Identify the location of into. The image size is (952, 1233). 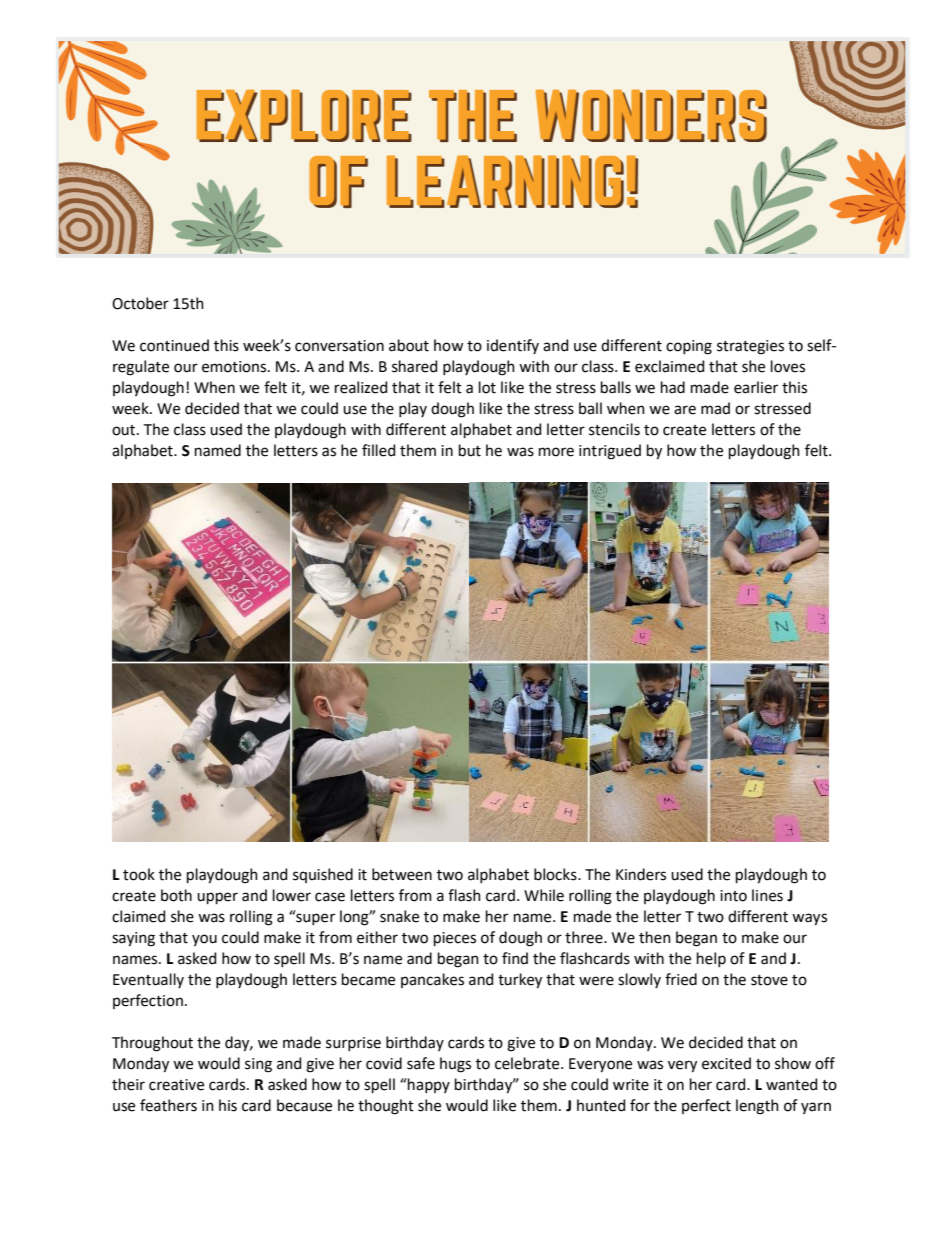
(733, 896).
